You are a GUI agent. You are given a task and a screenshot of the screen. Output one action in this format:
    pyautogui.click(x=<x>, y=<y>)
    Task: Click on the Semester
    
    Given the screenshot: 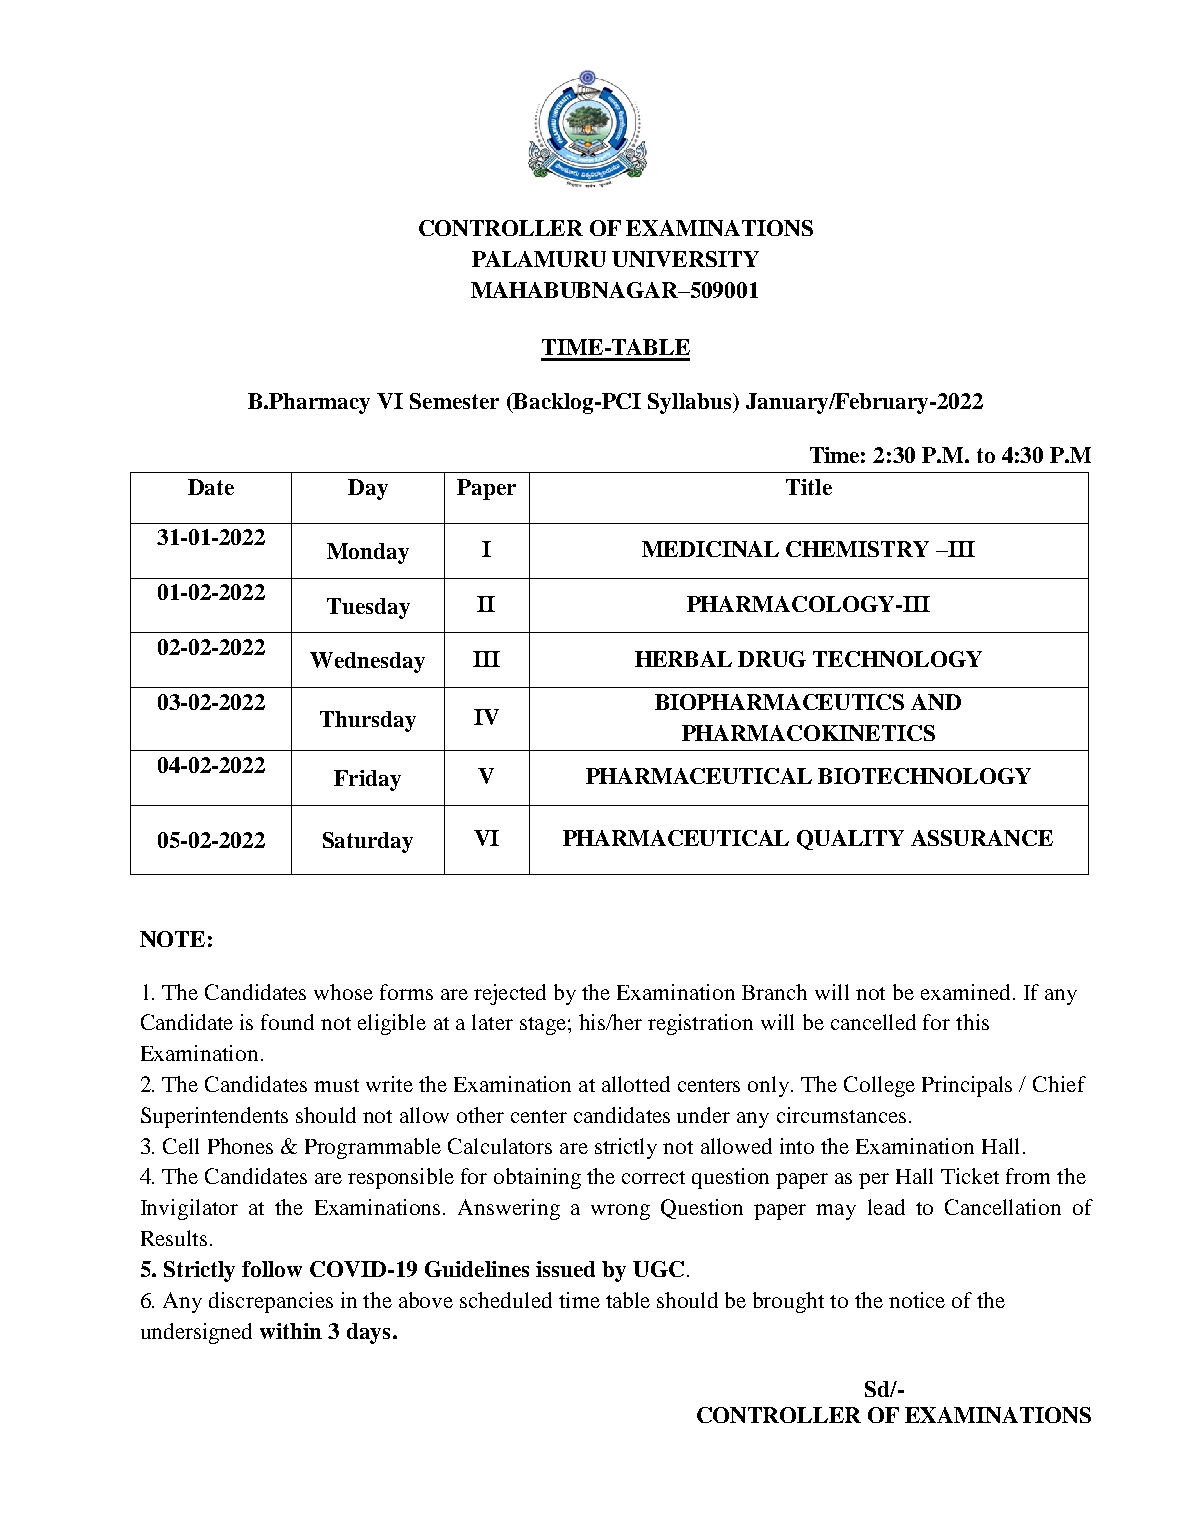 What is the action you would take?
    pyautogui.click(x=454, y=401)
